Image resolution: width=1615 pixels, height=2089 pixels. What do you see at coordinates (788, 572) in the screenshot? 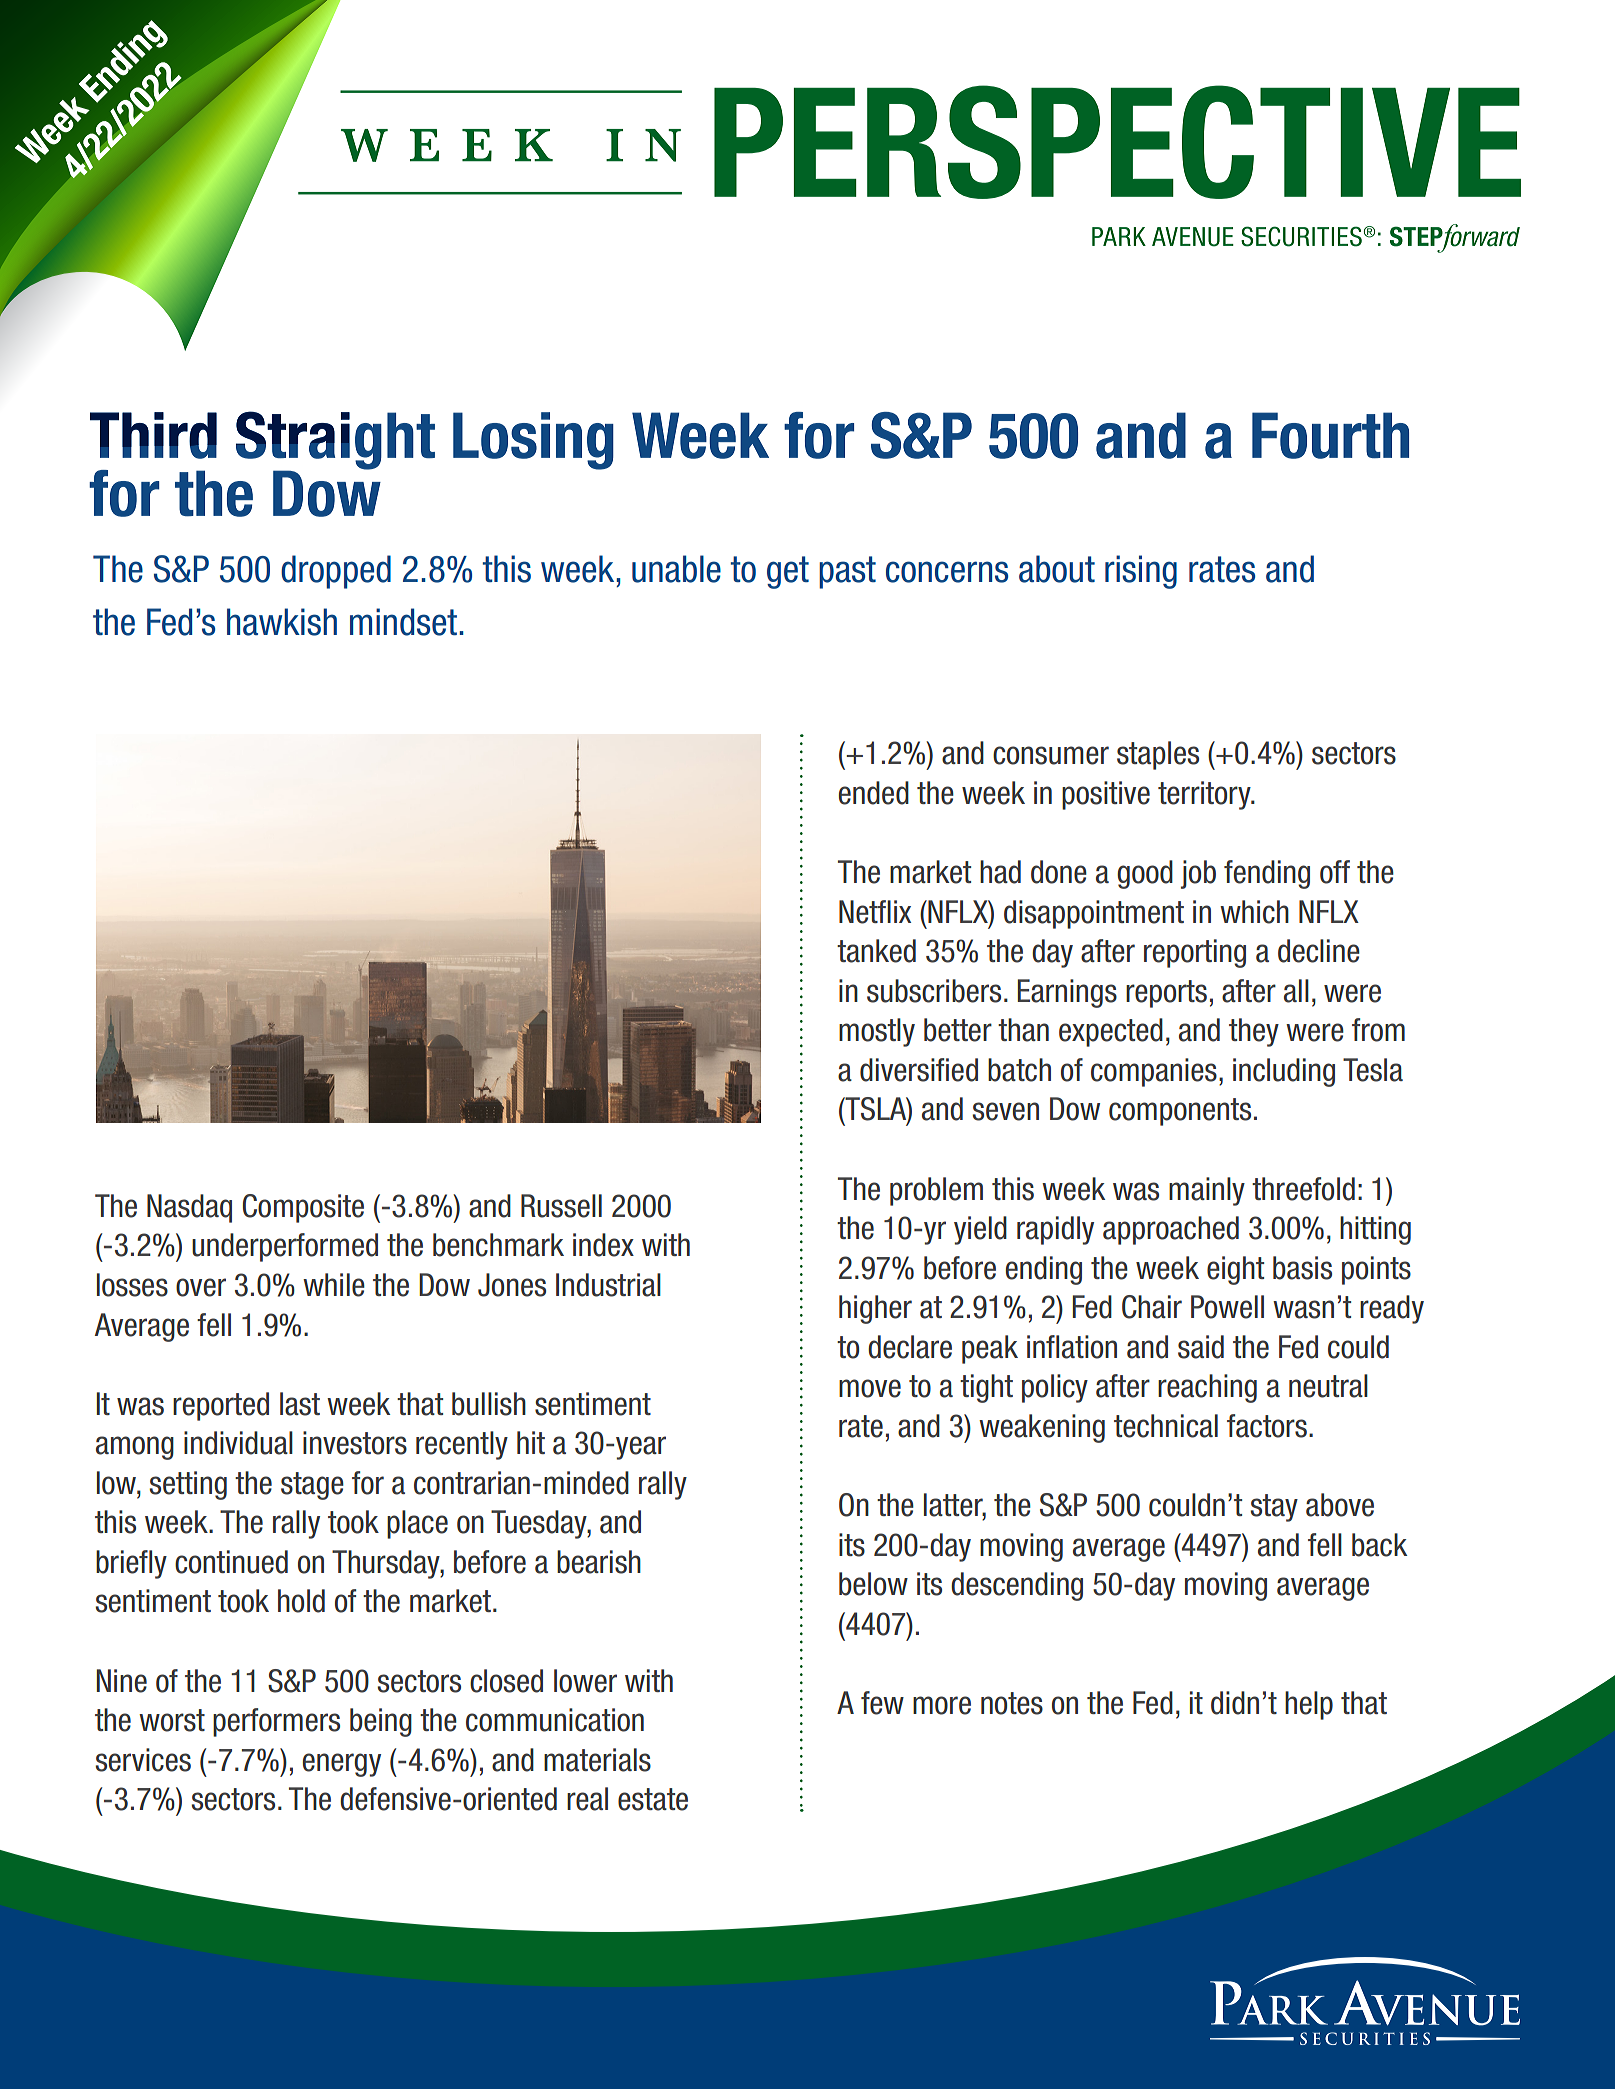
I see `get` at bounding box center [788, 572].
